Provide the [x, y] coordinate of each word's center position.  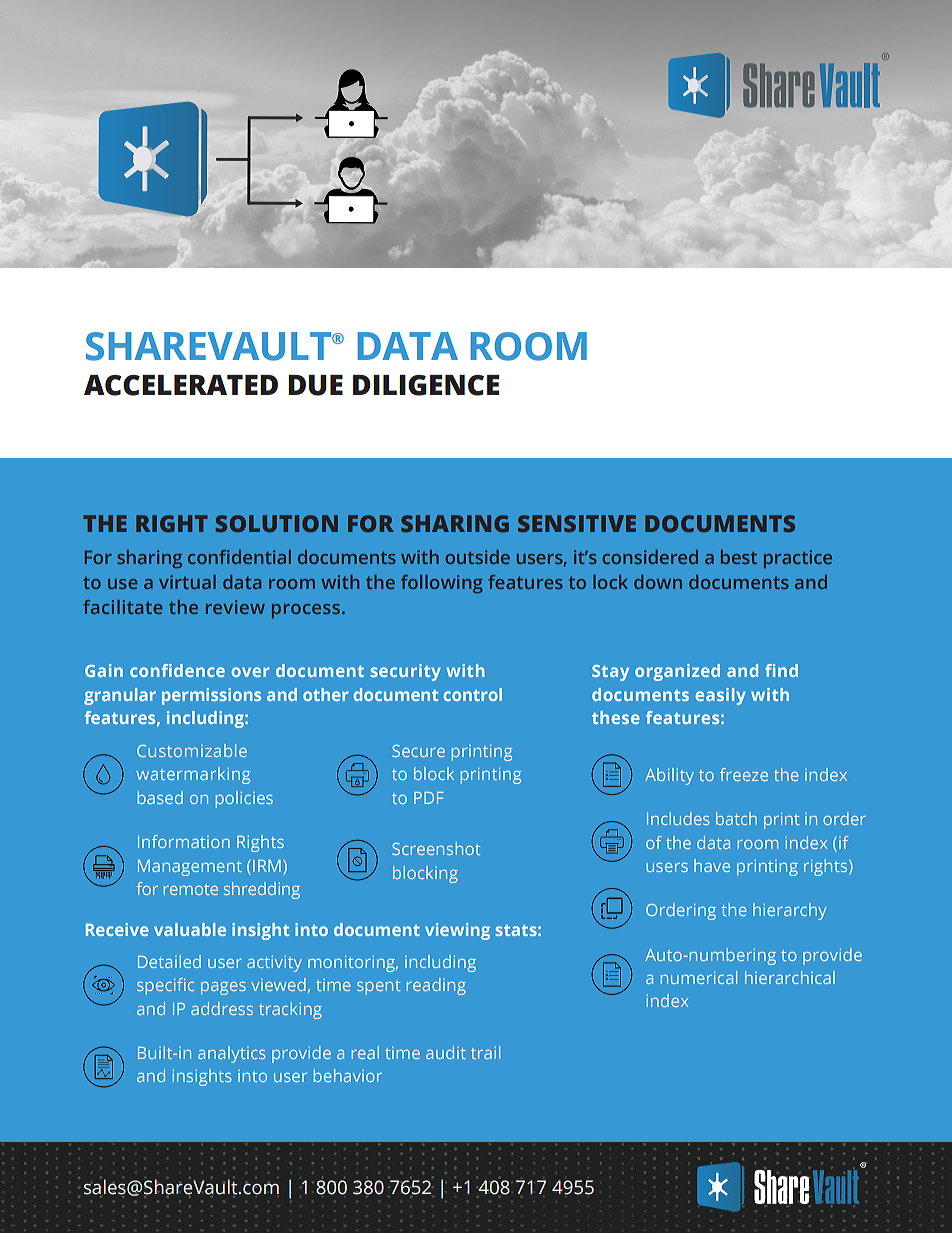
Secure [418, 751]
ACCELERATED [181, 385]
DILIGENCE [426, 385]
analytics [232, 1054]
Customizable [192, 750]
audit [446, 1052]
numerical [699, 977]
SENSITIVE [577, 523]
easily [720, 696]
